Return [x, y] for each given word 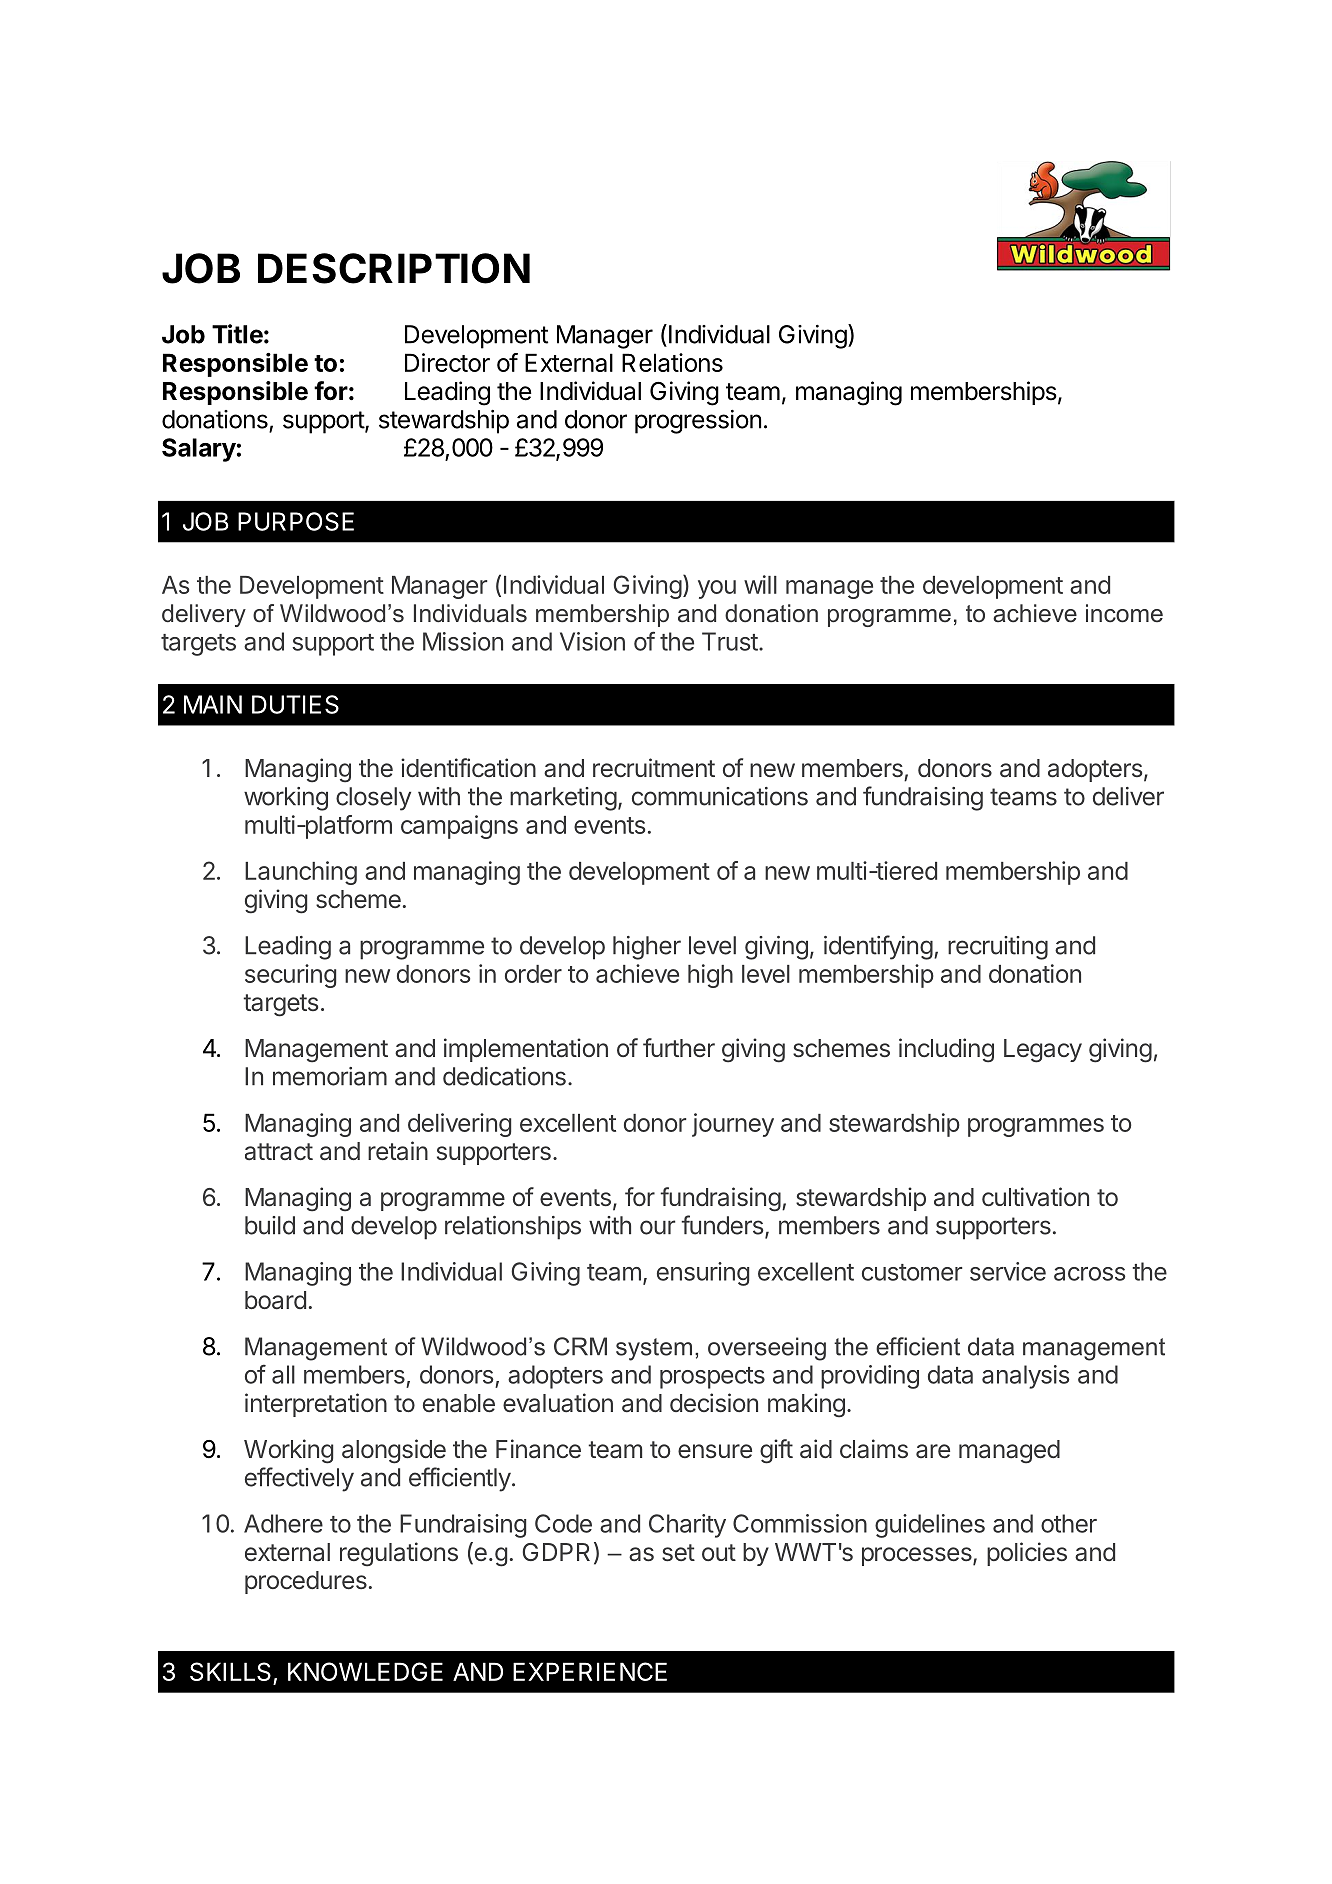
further [679, 1047]
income [1124, 613]
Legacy [1043, 1051]
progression [698, 422]
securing [290, 976]
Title [237, 334]
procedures [306, 1582]
